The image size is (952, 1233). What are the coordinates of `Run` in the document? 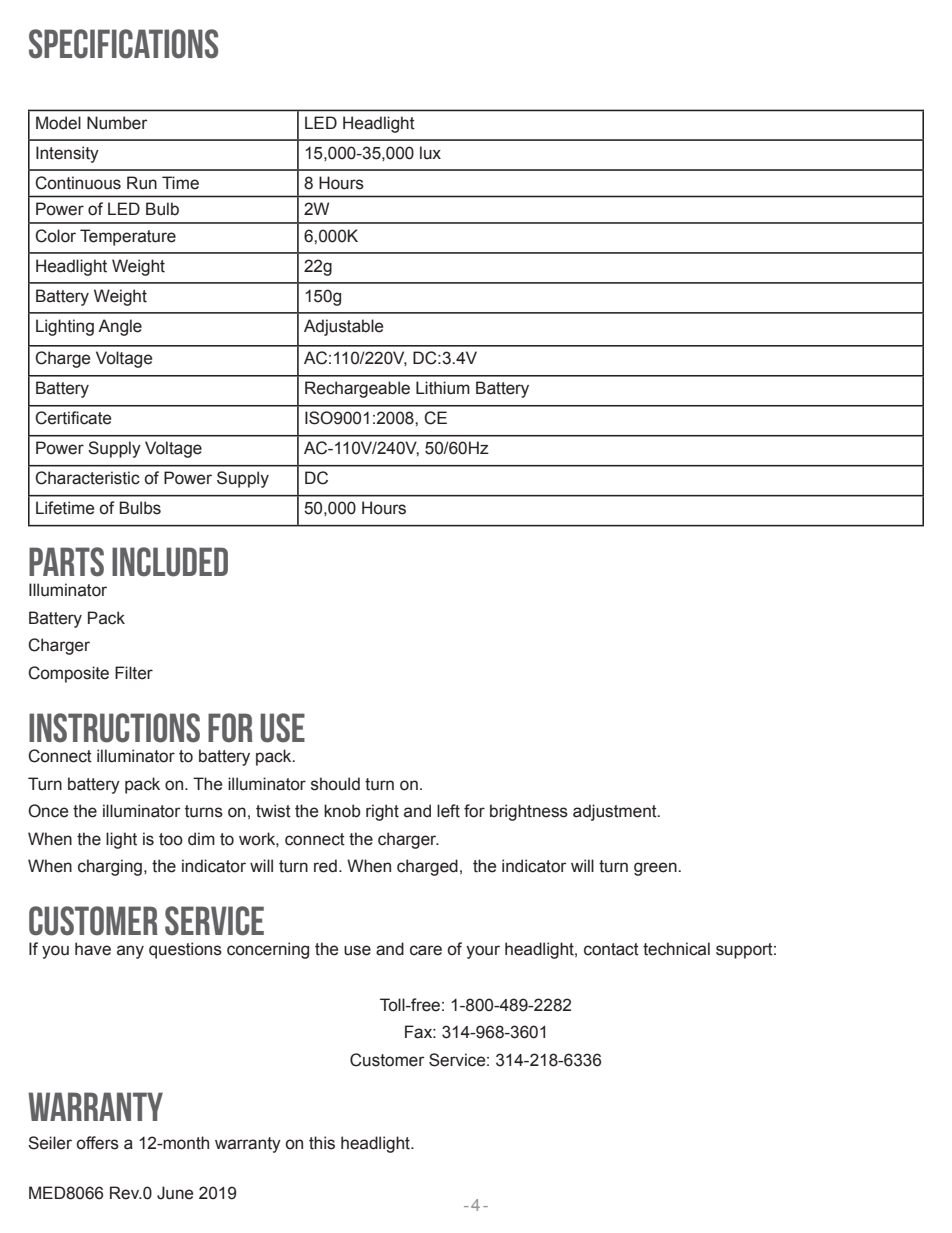 It's located at (142, 183).
